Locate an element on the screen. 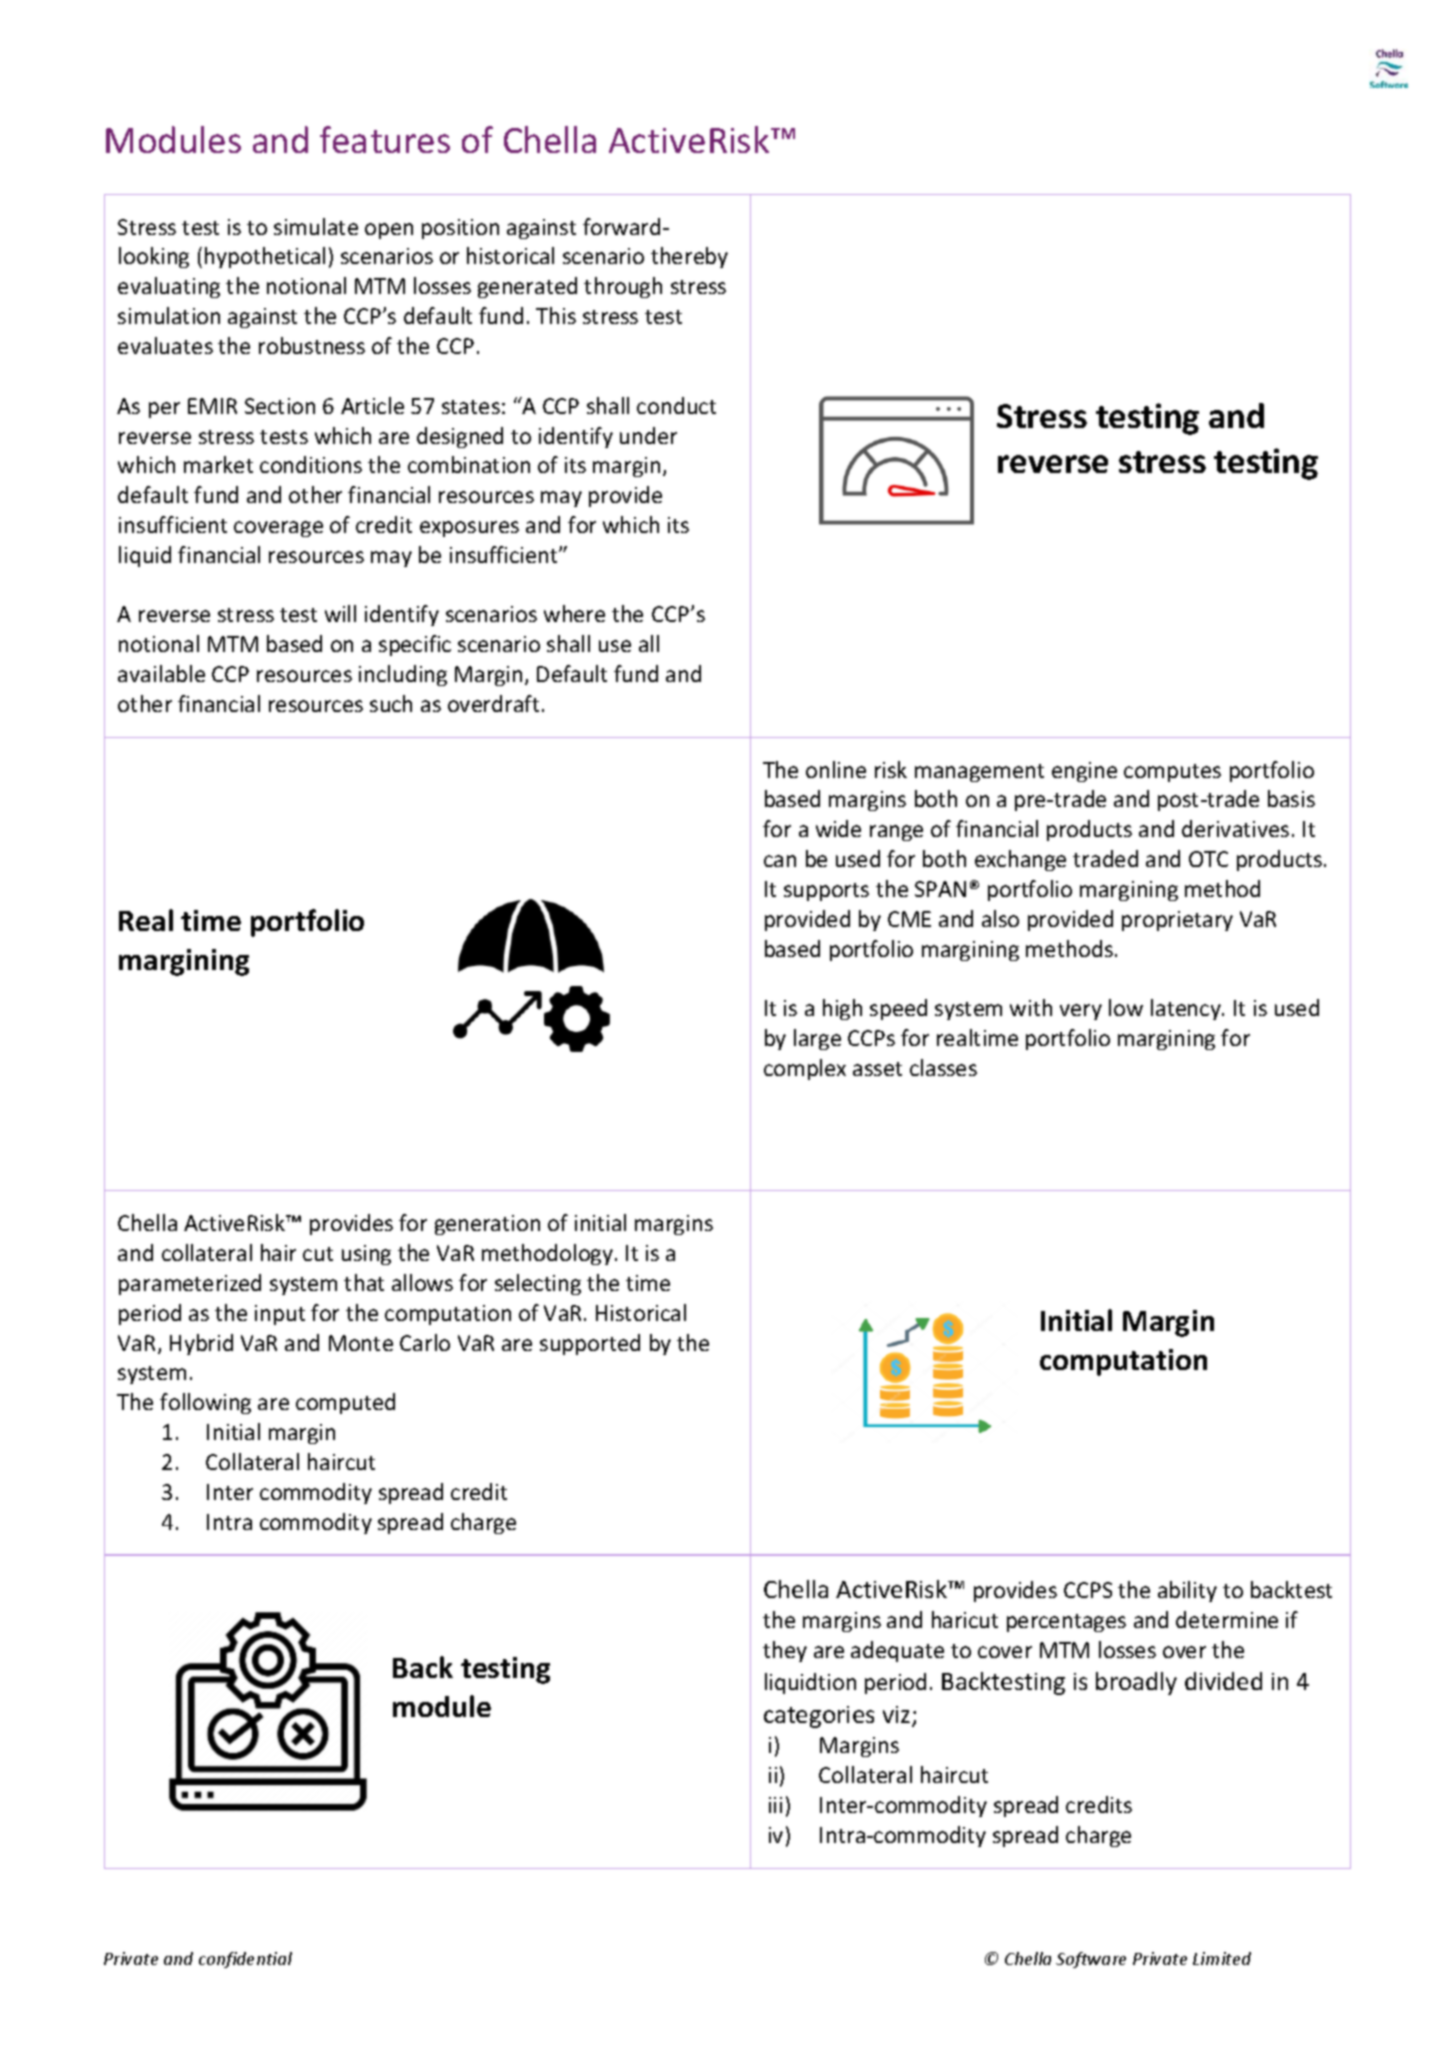 Image resolution: width=1454 pixels, height=2057 pixels. where is located at coordinates (574, 613).
